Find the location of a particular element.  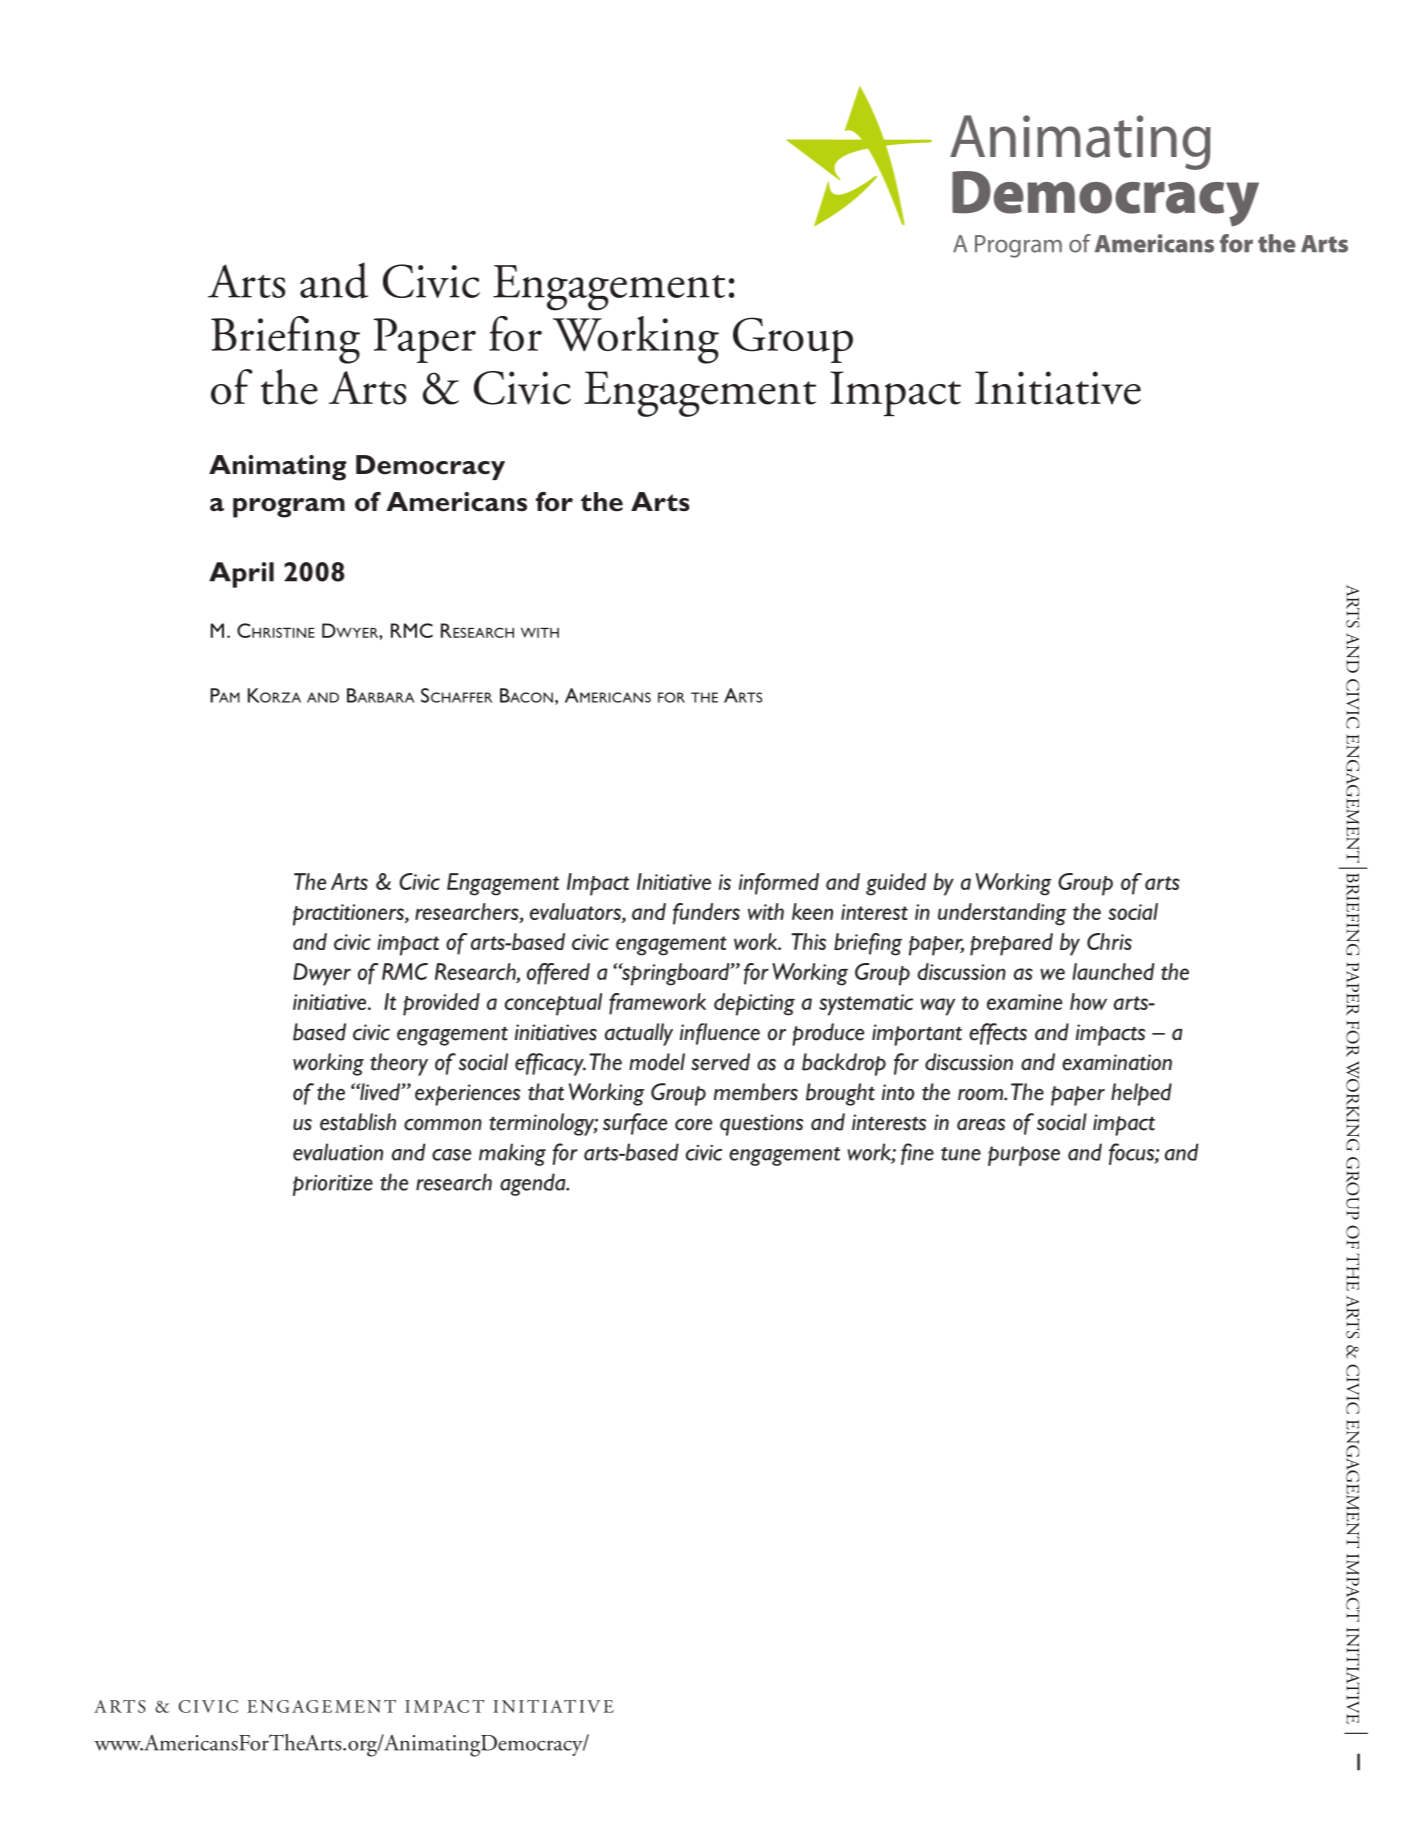

depicting is located at coordinates (754, 1004).
